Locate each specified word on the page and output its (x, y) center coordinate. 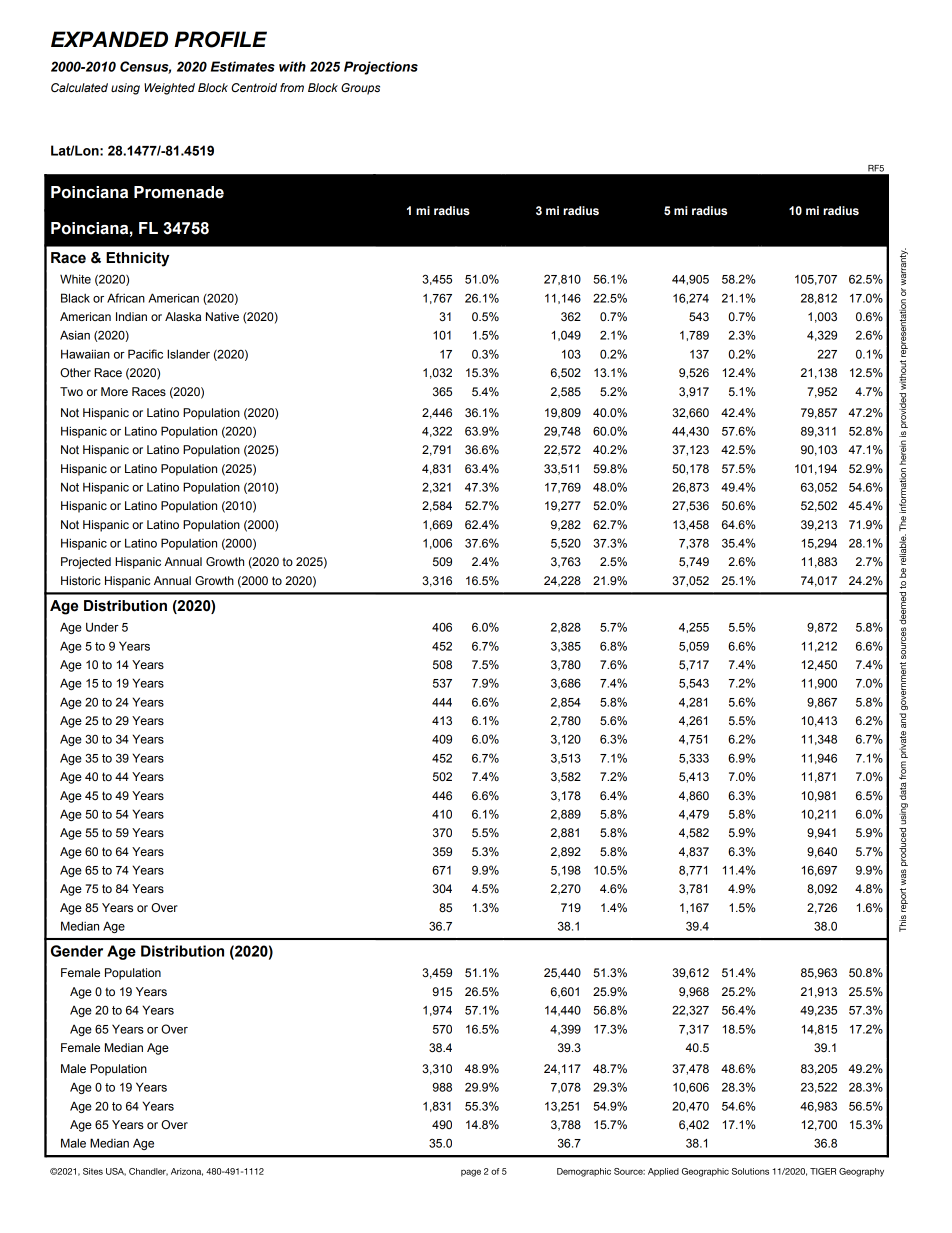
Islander (188, 354)
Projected (86, 563)
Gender (77, 951)
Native (222, 316)
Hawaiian (85, 354)
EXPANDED (109, 39)
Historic (81, 580)
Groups (360, 89)
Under (102, 627)
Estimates (243, 66)
